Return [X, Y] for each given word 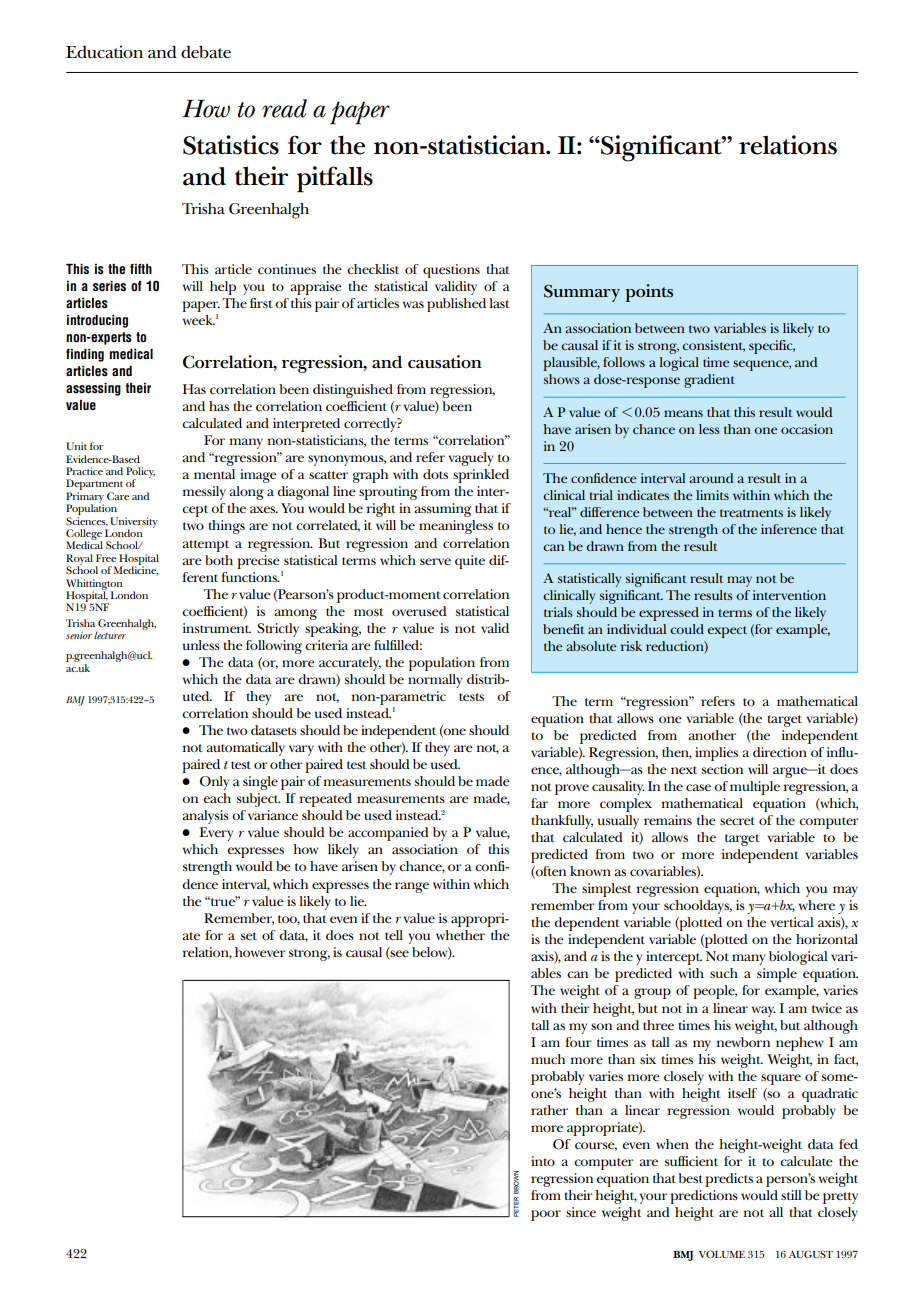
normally [435, 681]
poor [546, 1215]
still [791, 1195]
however [260, 952]
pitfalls [335, 179]
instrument [217, 628]
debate [206, 52]
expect [727, 632]
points [649, 293]
